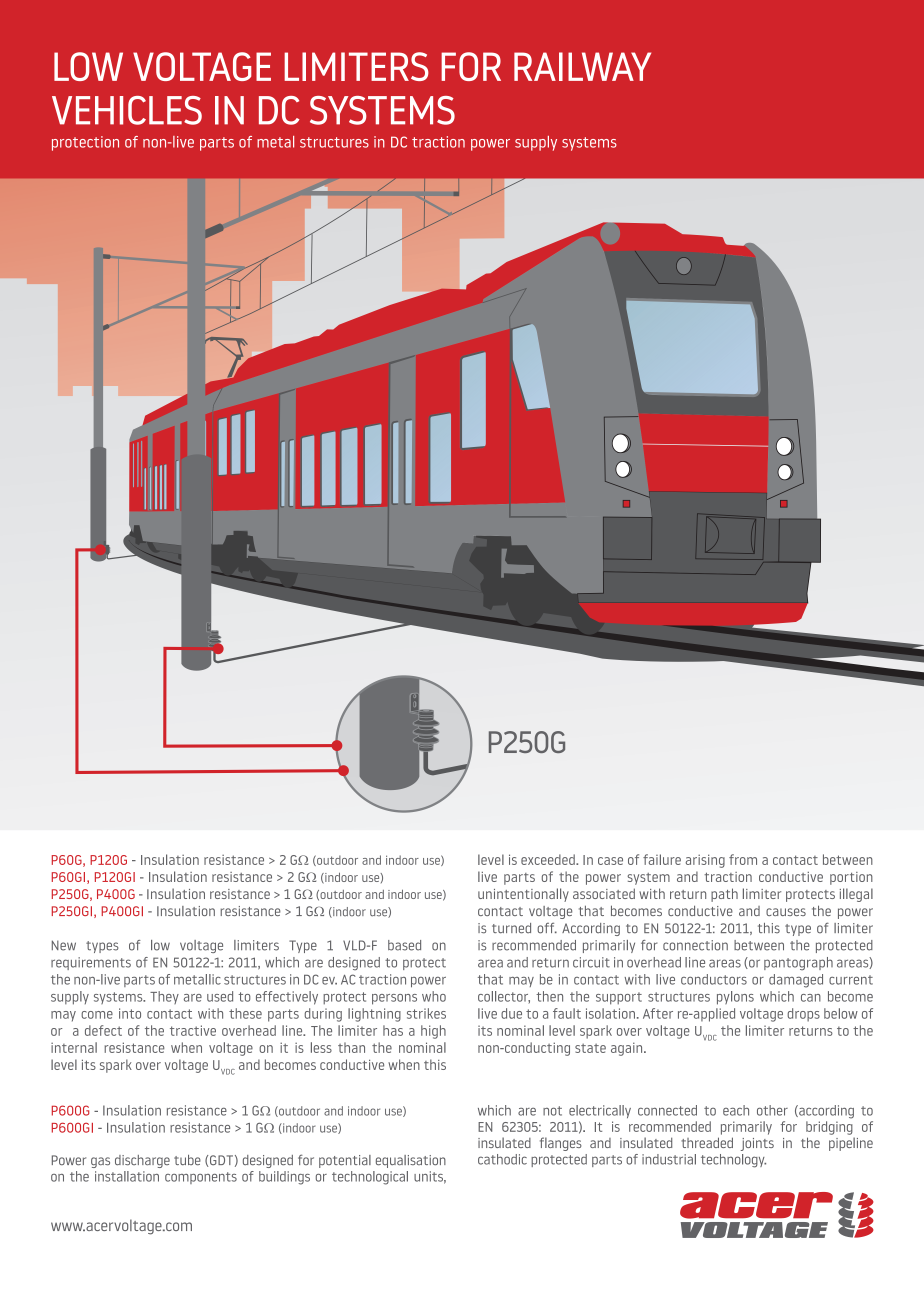 The height and width of the document is (1308, 924). I want to click on failure, so click(662, 859).
